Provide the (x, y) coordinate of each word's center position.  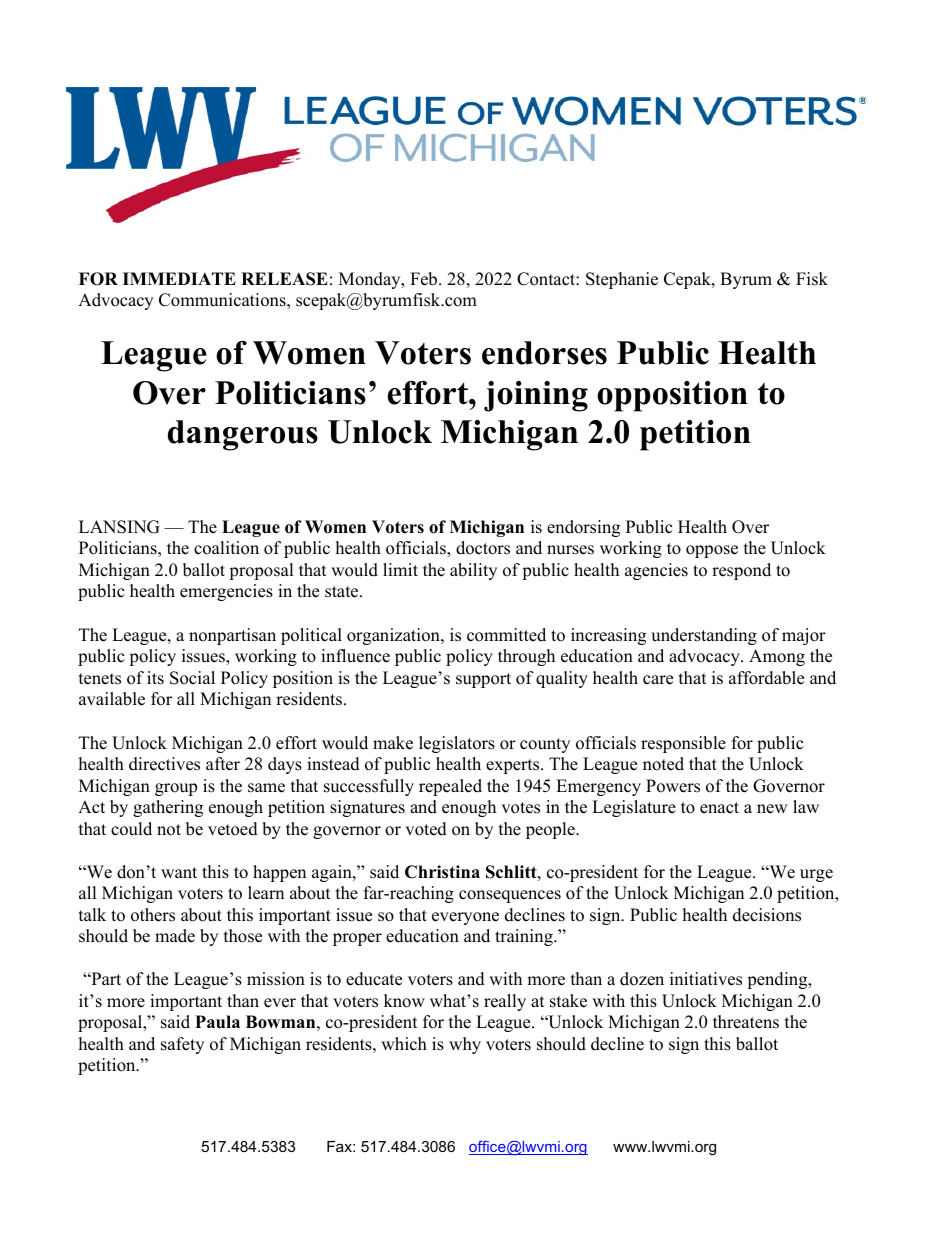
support (483, 680)
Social (192, 678)
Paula (217, 1022)
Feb (425, 279)
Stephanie (622, 280)
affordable (766, 678)
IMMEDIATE (179, 278)
